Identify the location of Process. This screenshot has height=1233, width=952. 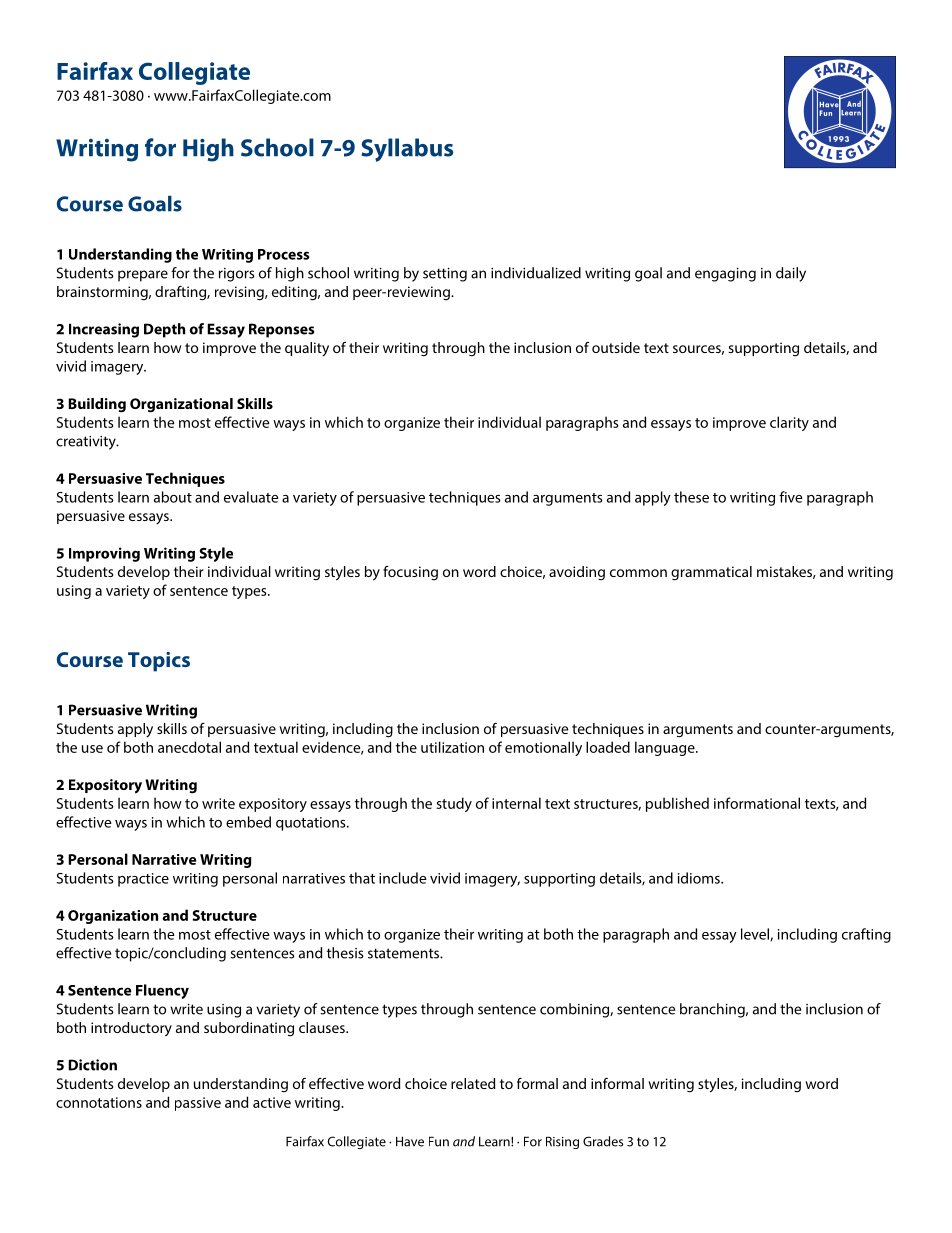
(284, 254).
